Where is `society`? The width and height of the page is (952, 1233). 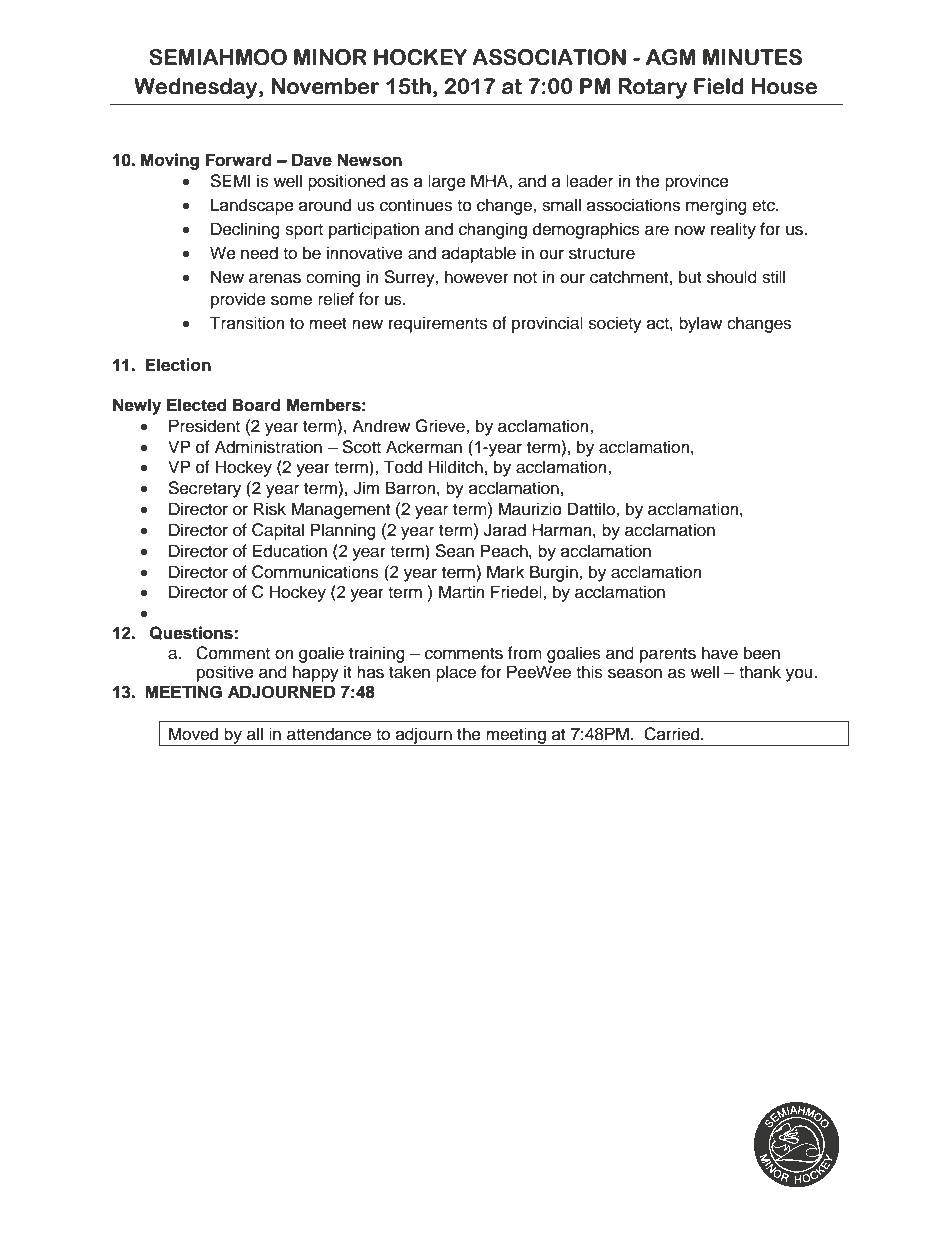
society is located at coordinates (615, 324).
